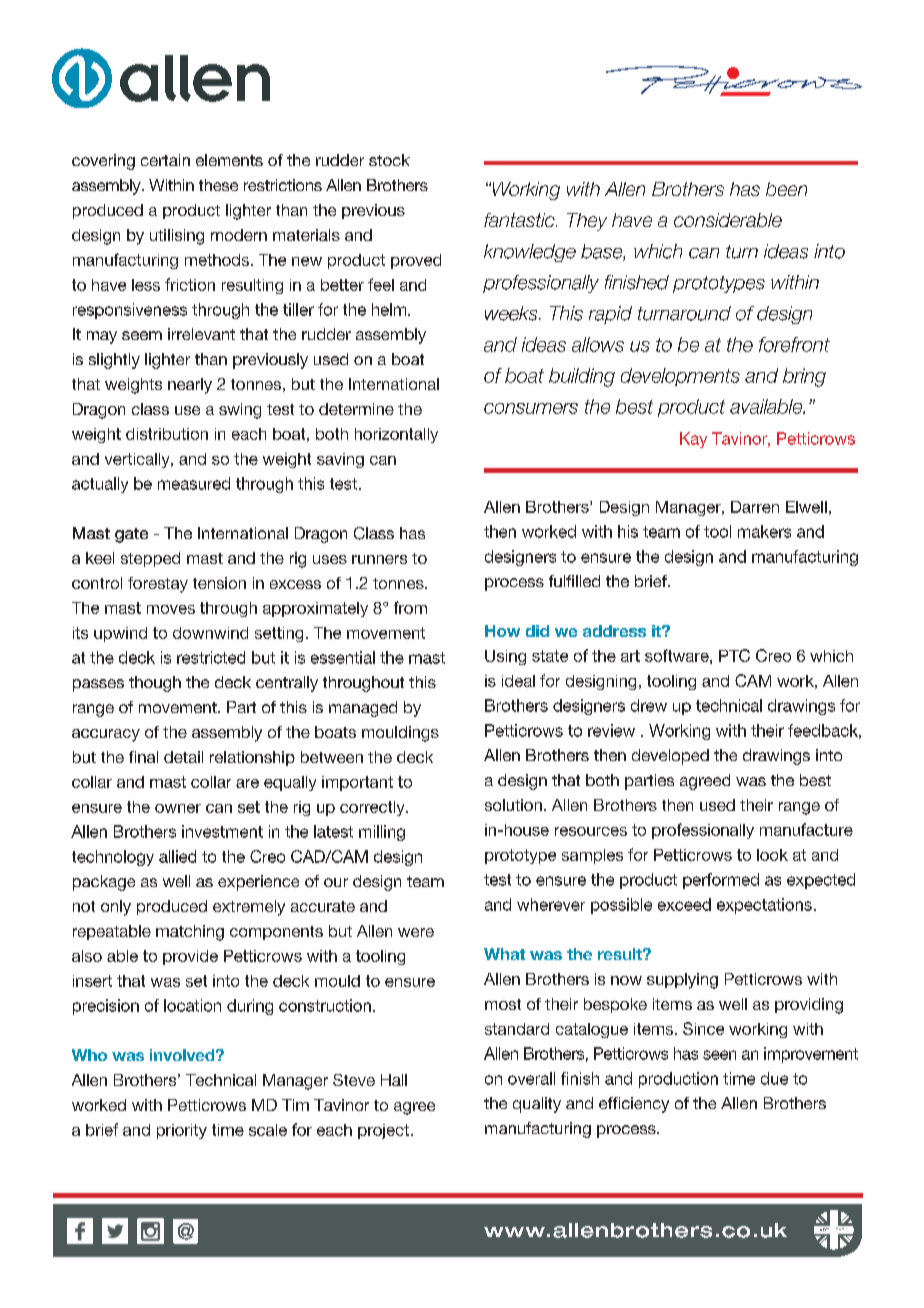 This page has width=924, height=1308. Describe the element at coordinates (394, 1080) in the page. I see `Hall` at that location.
